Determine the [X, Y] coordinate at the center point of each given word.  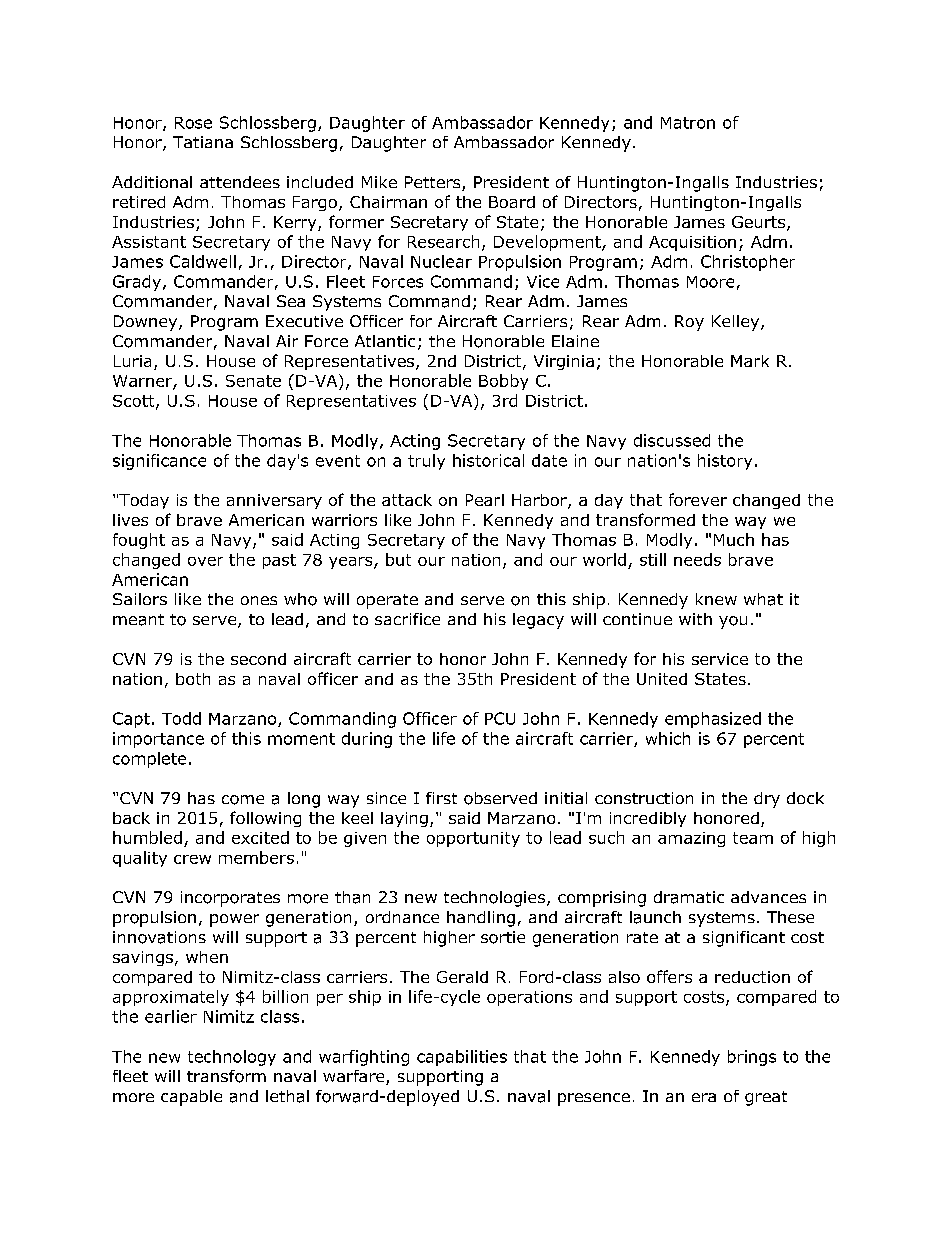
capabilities [462, 1058]
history [725, 462]
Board [512, 202]
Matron [688, 123]
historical [488, 460]
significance [159, 462]
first [441, 798]
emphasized [713, 720]
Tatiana [203, 142]
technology [232, 1058]
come [243, 800]
